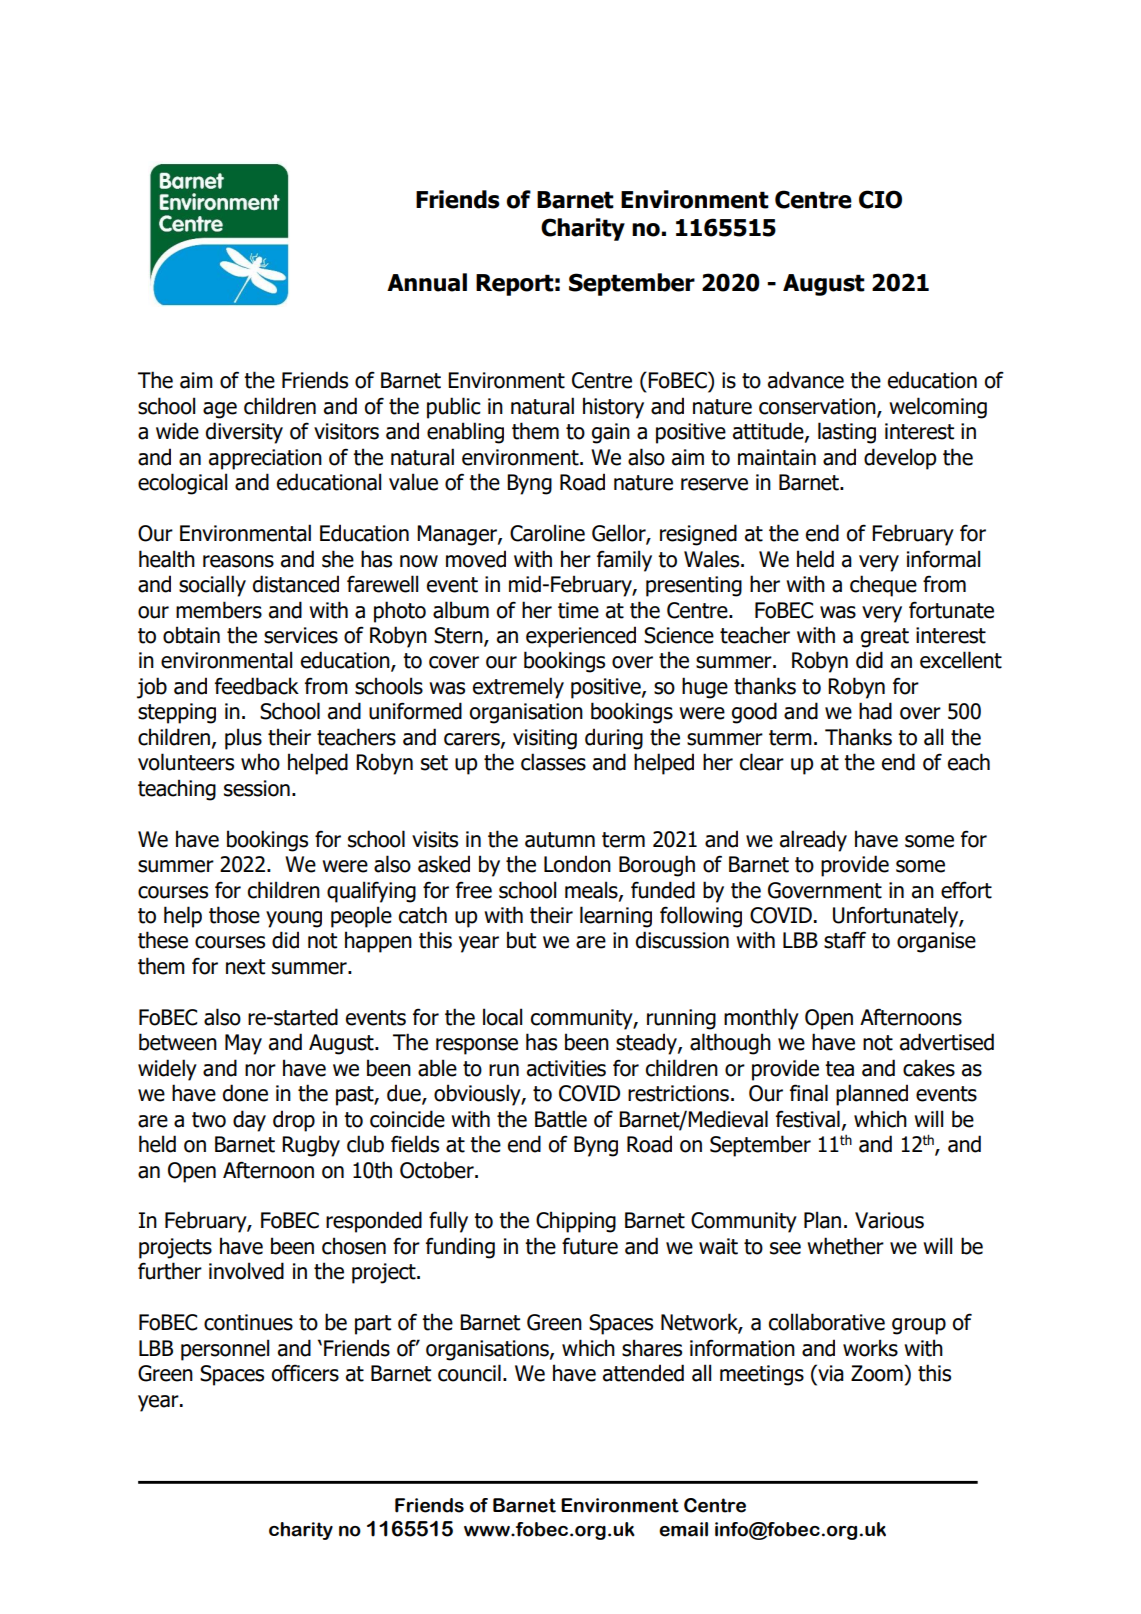 This screenshot has height=1614, width=1141. I want to click on officers, so click(305, 1373).
